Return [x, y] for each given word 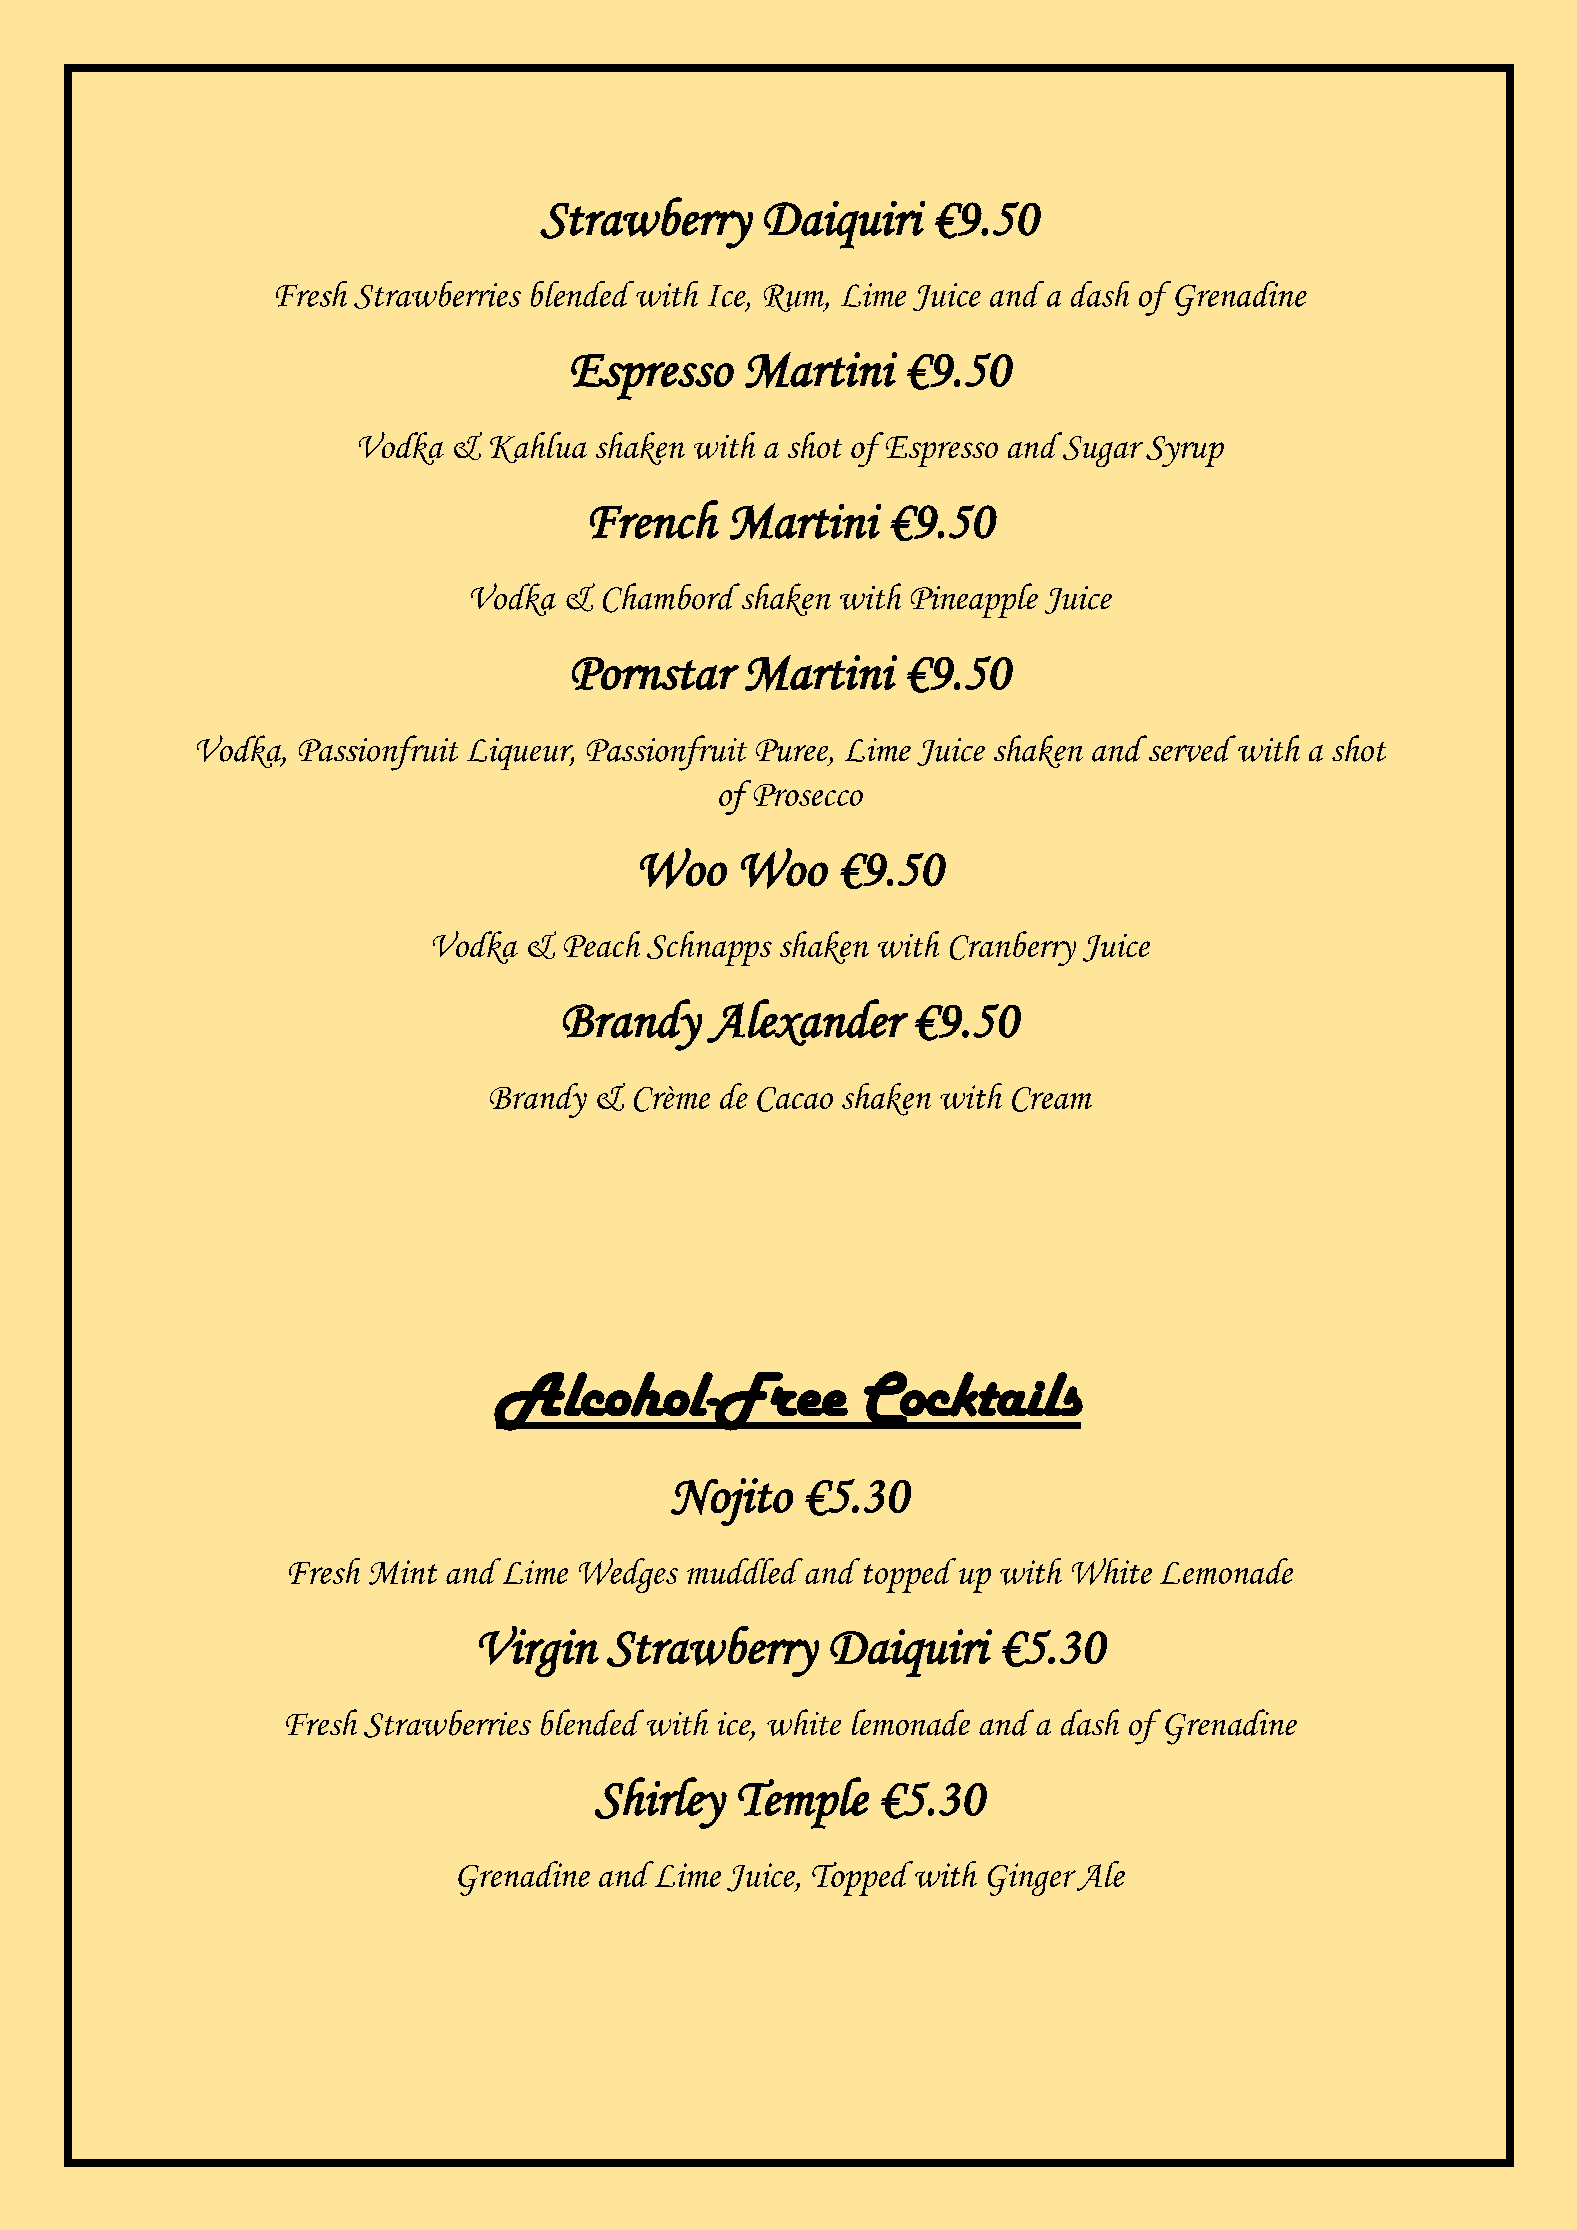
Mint [403, 1572]
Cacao [795, 1099]
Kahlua [538, 447]
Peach [602, 944]
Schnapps [709, 948]
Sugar [1101, 450]
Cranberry [1013, 948]
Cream [1052, 1099]
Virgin [539, 1651]
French [654, 519]
